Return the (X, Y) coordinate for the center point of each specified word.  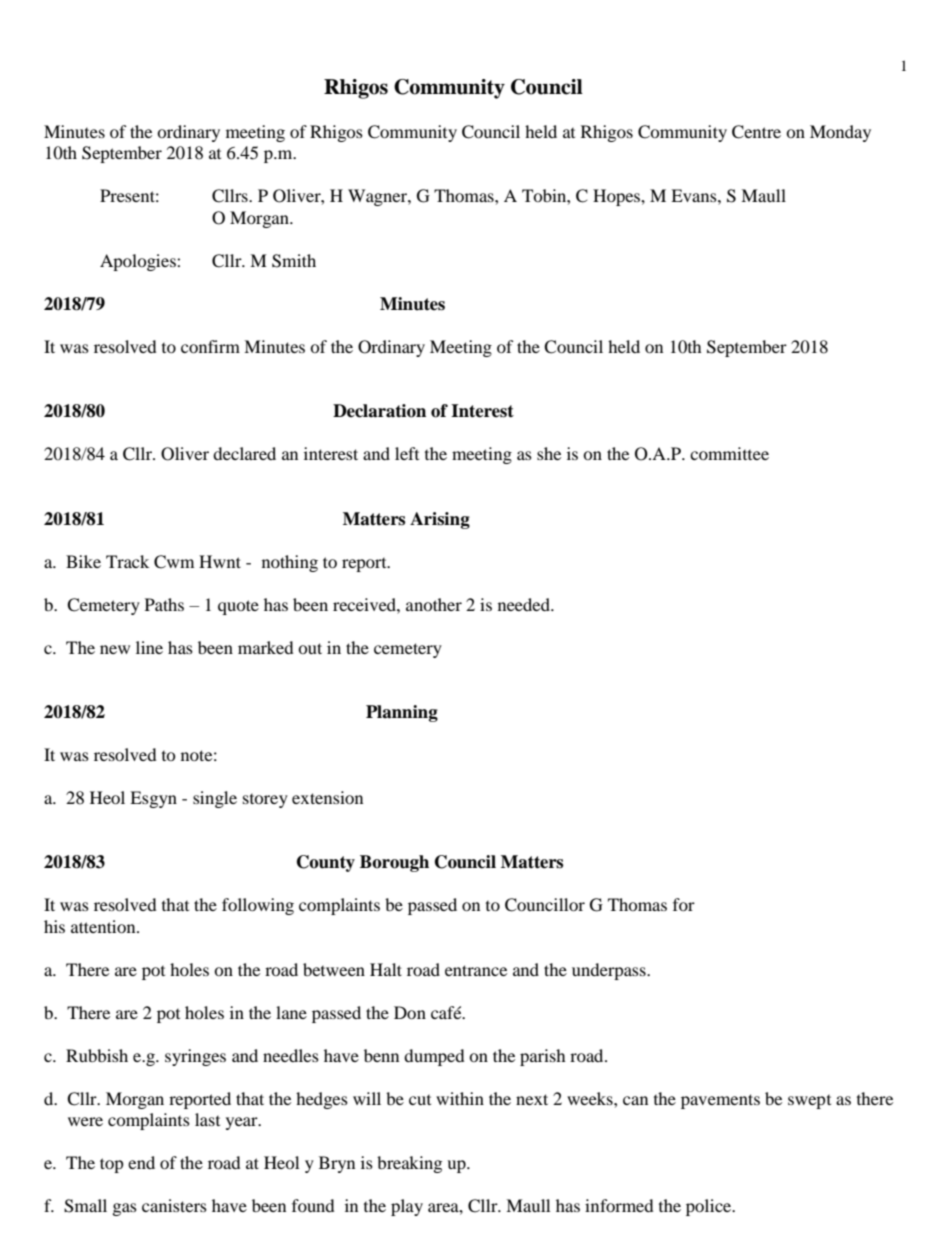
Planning (402, 713)
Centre (756, 132)
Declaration (379, 411)
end (141, 1162)
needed (525, 604)
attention (104, 926)
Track (127, 561)
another (434, 604)
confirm (210, 346)
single (215, 799)
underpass (610, 971)
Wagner (378, 197)
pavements (720, 1101)
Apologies (139, 262)
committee (729, 453)
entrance (476, 970)
